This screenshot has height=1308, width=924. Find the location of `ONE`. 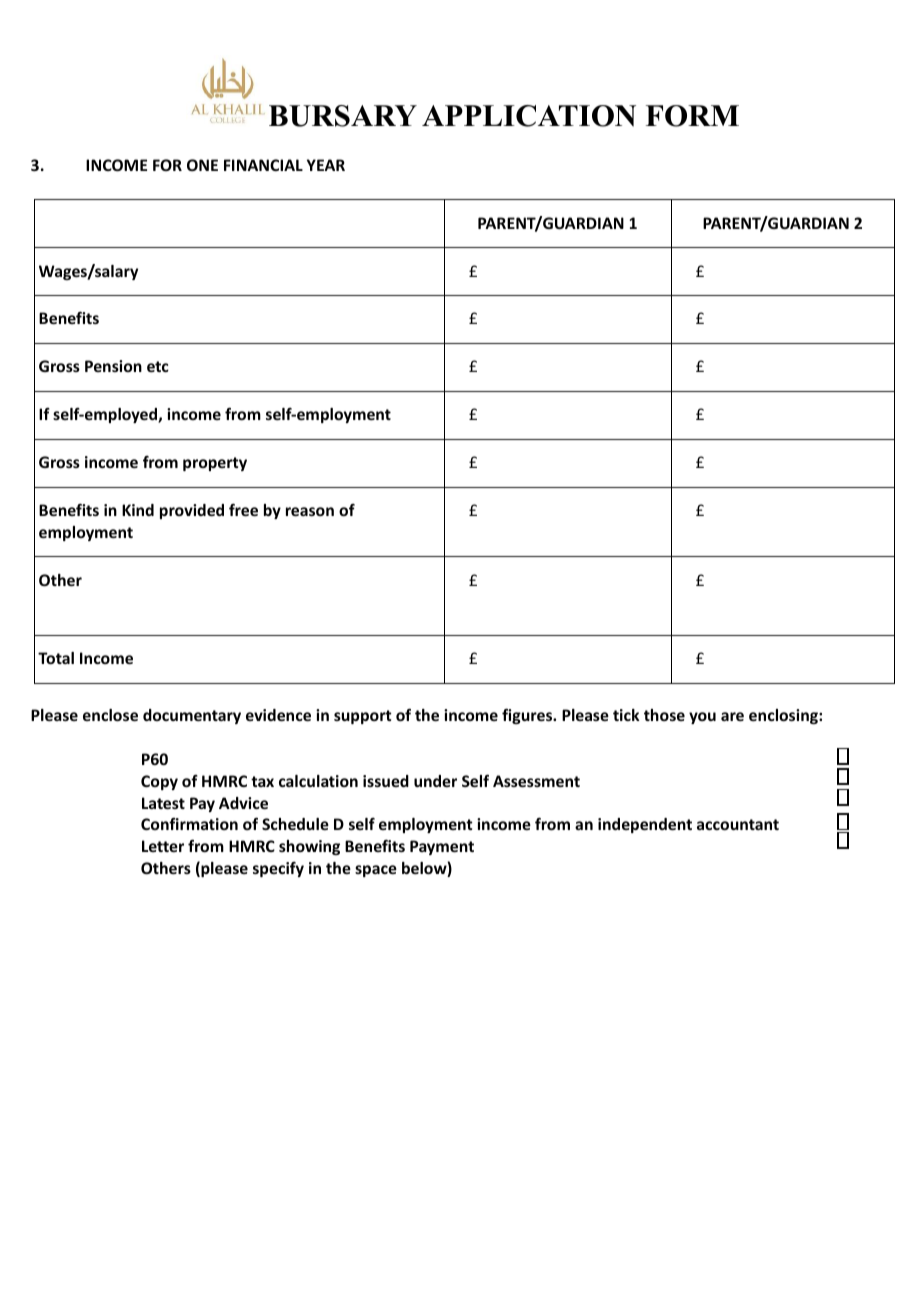

ONE is located at coordinates (202, 165).
